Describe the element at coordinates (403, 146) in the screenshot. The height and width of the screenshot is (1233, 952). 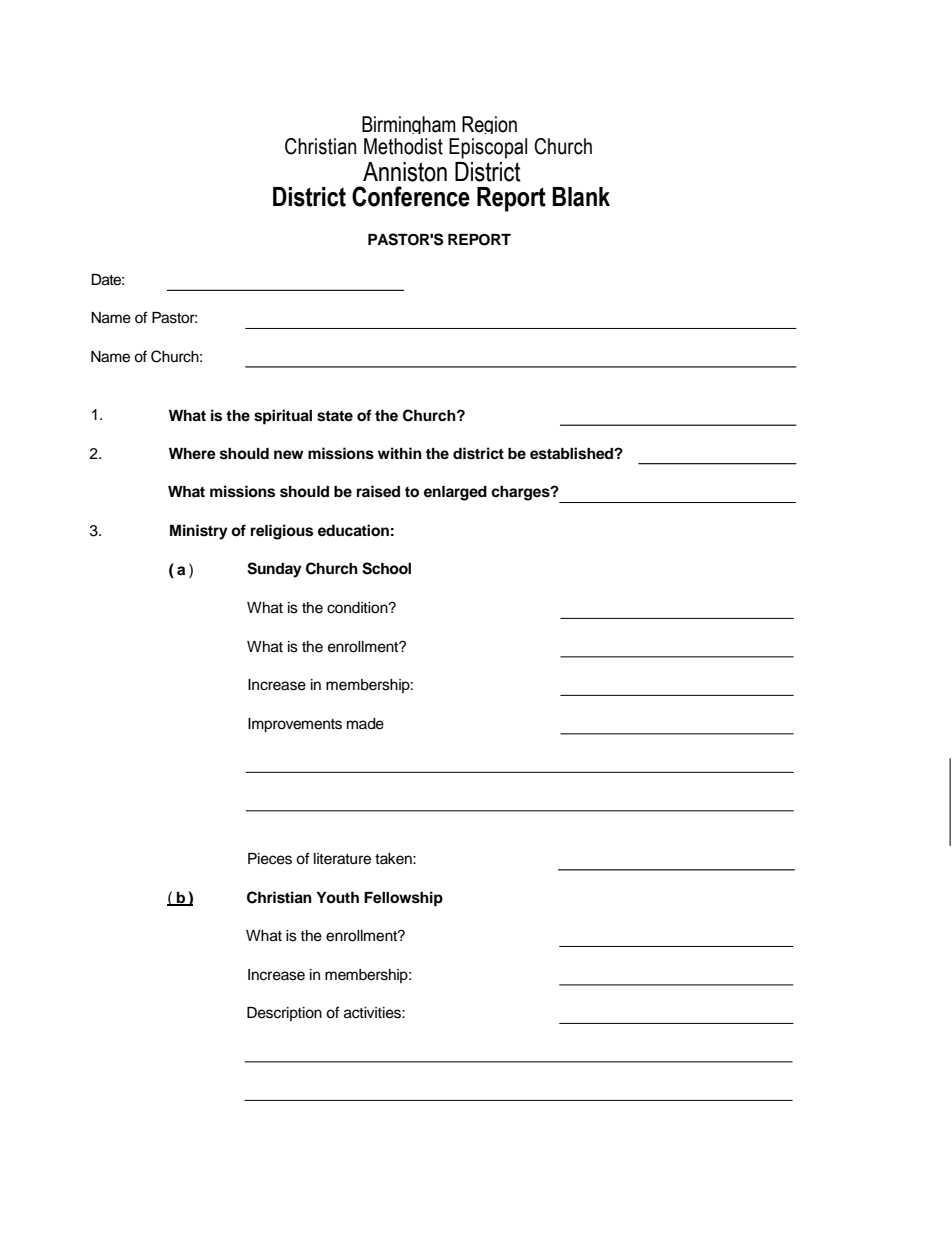
I see `Methodist` at that location.
